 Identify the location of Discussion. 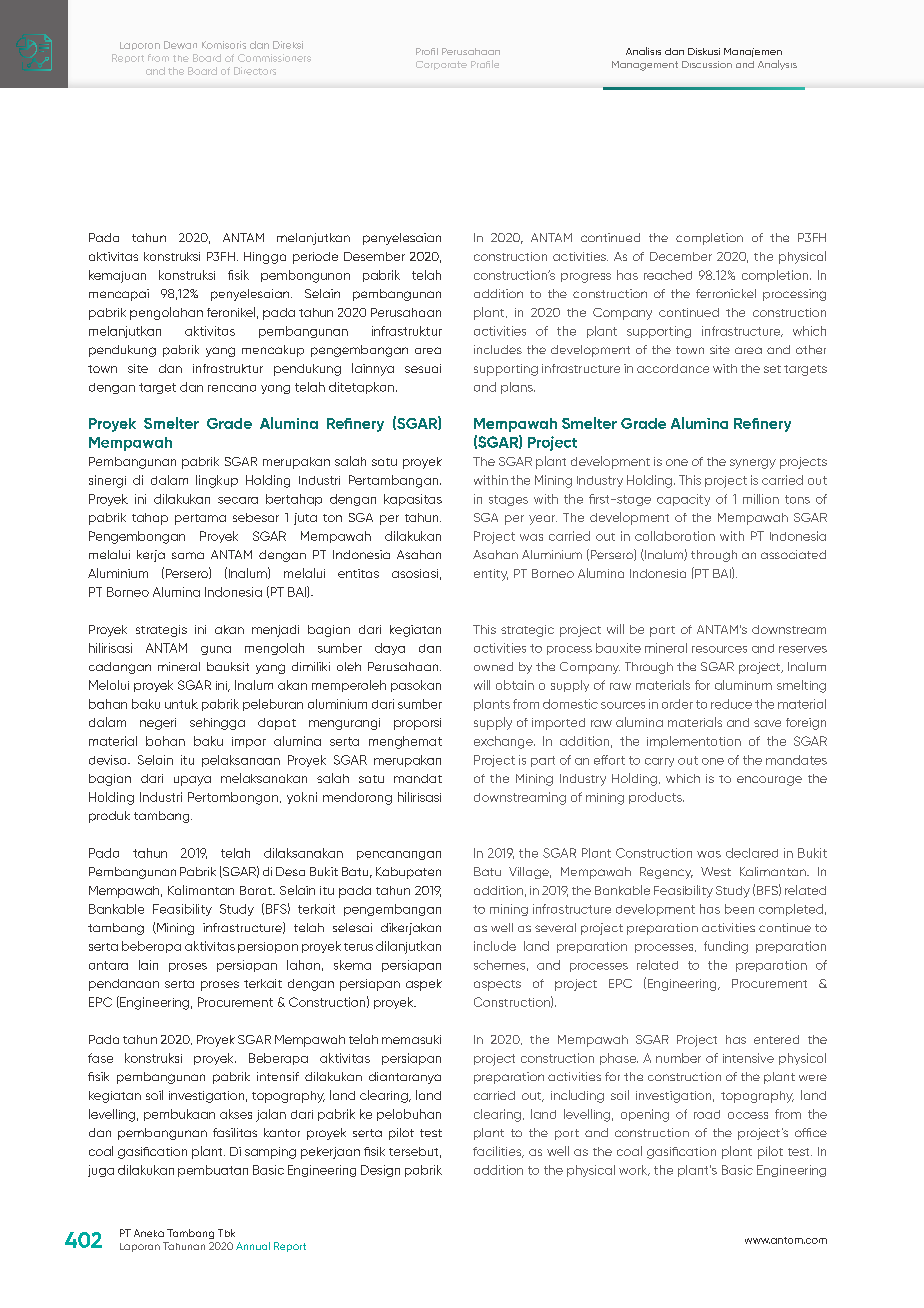
(707, 64).
